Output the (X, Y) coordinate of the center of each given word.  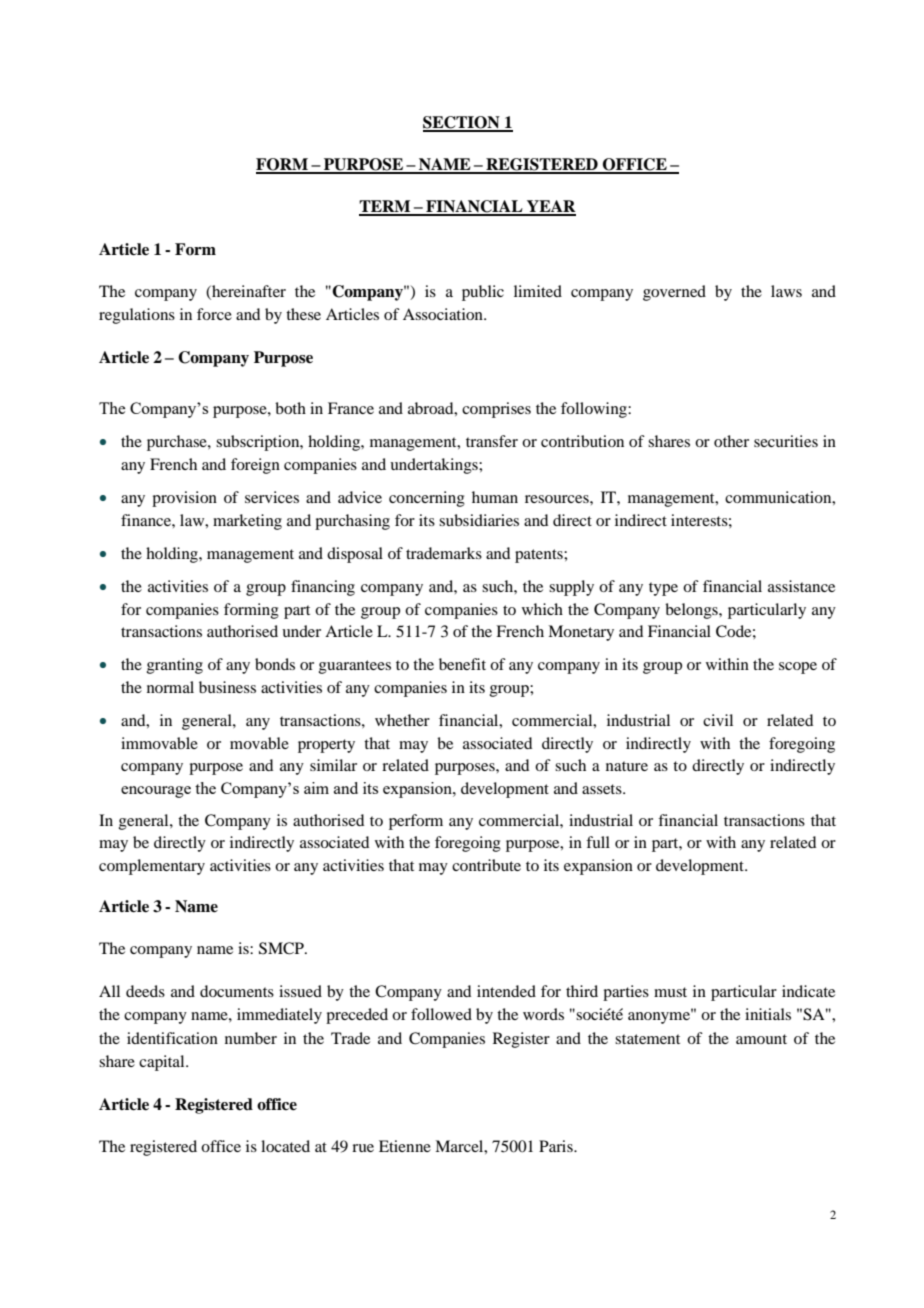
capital (163, 1063)
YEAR (550, 207)
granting (175, 666)
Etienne (405, 1146)
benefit (462, 664)
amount (761, 1039)
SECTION (462, 123)
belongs (692, 611)
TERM (386, 207)
